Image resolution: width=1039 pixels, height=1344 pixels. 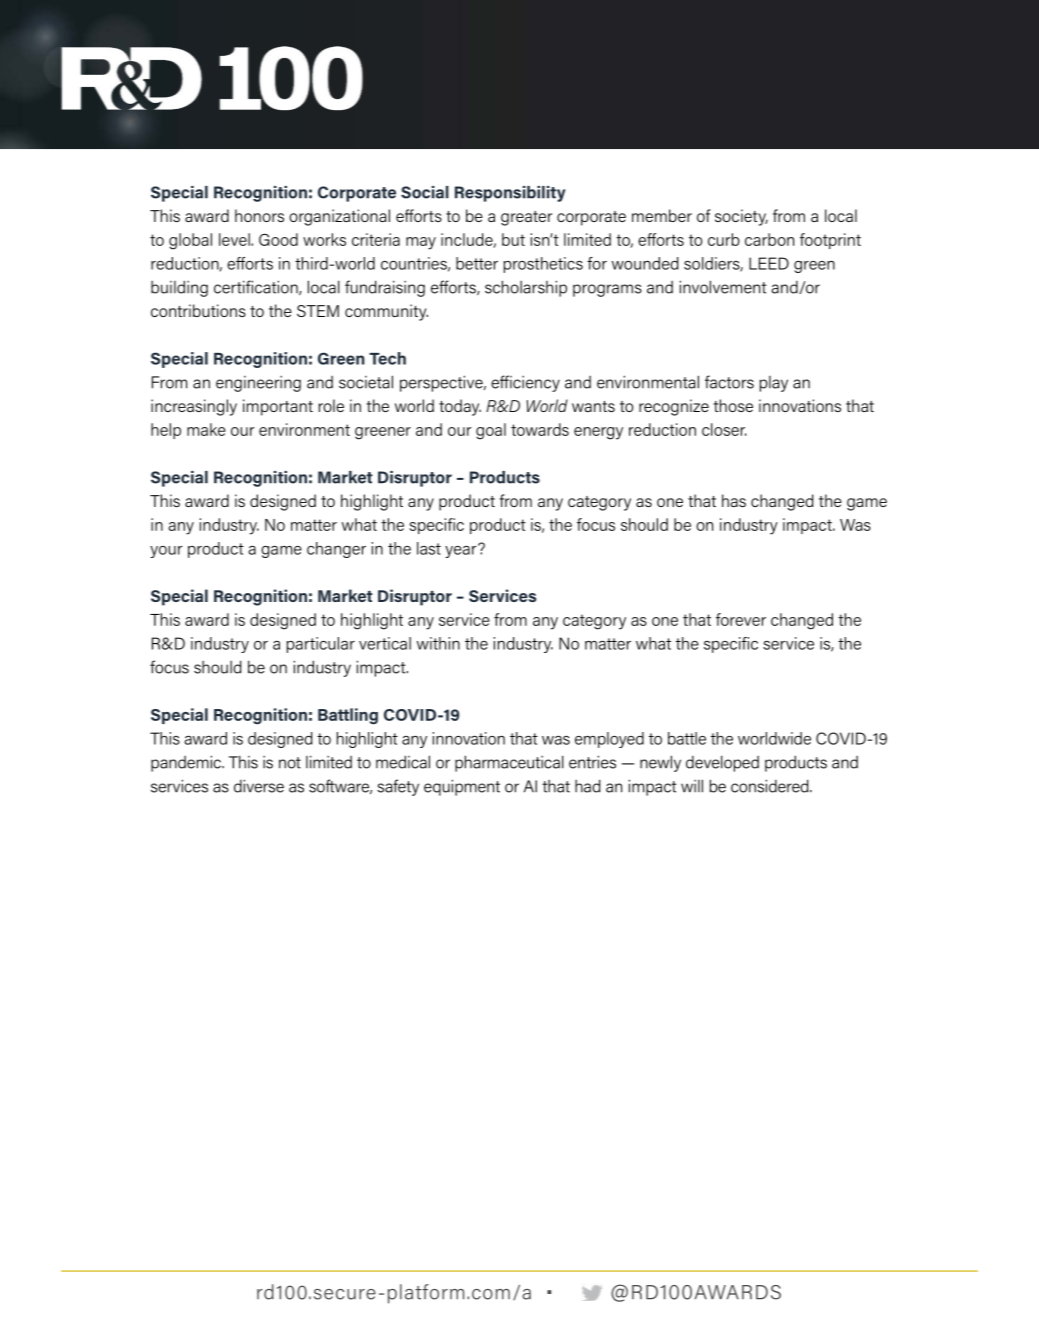 I want to click on honors, so click(x=259, y=215).
